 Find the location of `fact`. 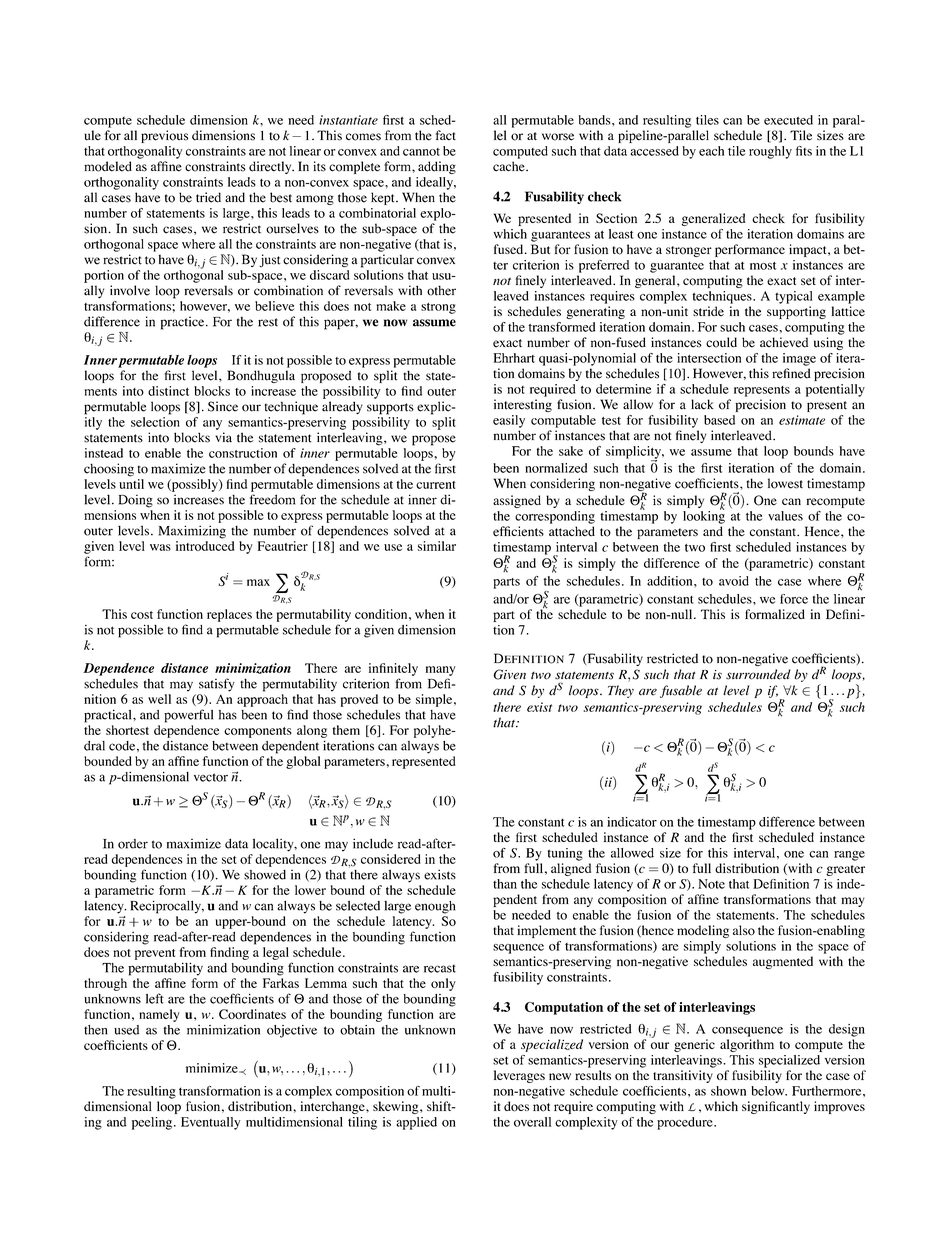

fact is located at coordinates (446, 135).
